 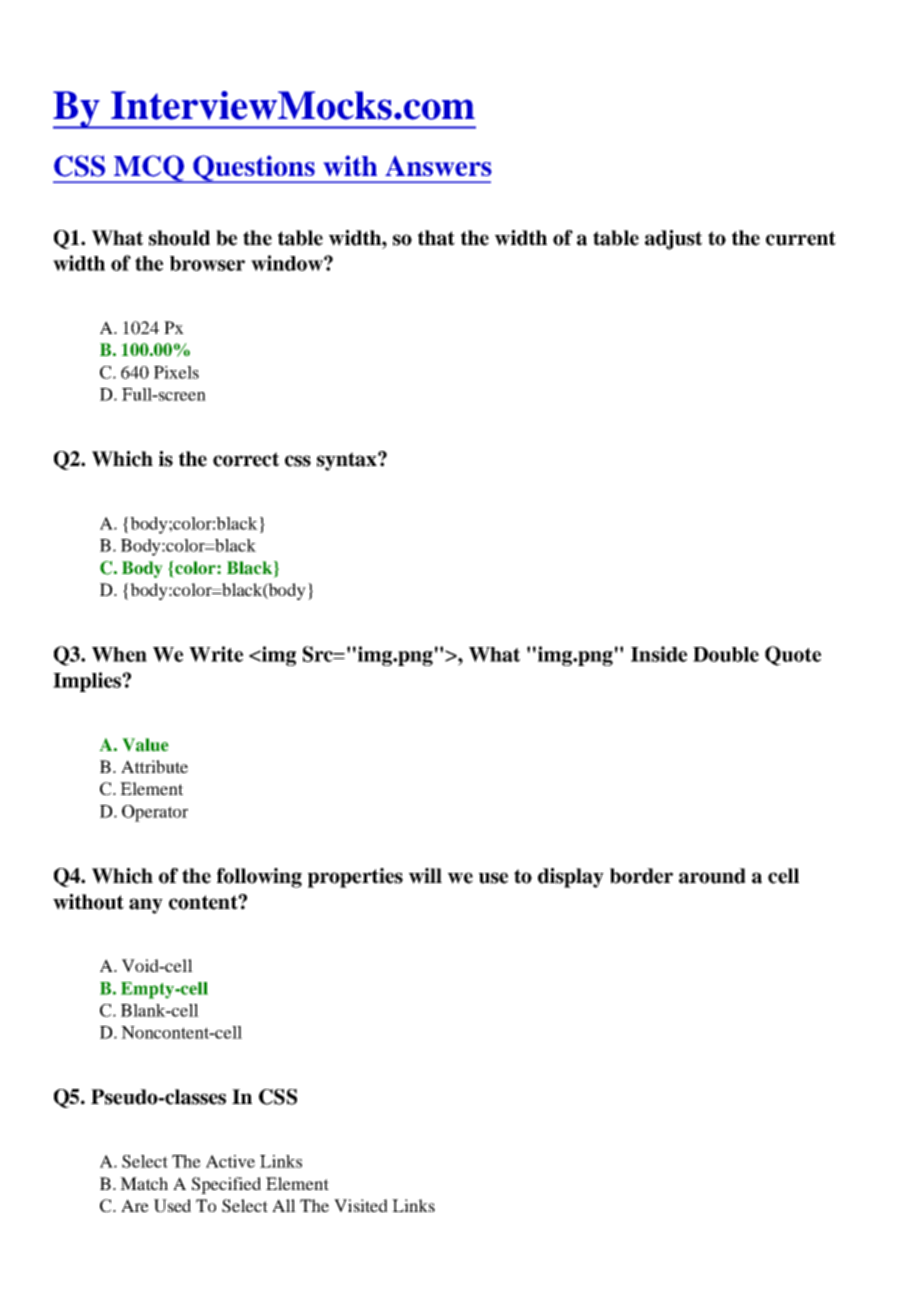 I want to click on will, so click(x=425, y=876).
